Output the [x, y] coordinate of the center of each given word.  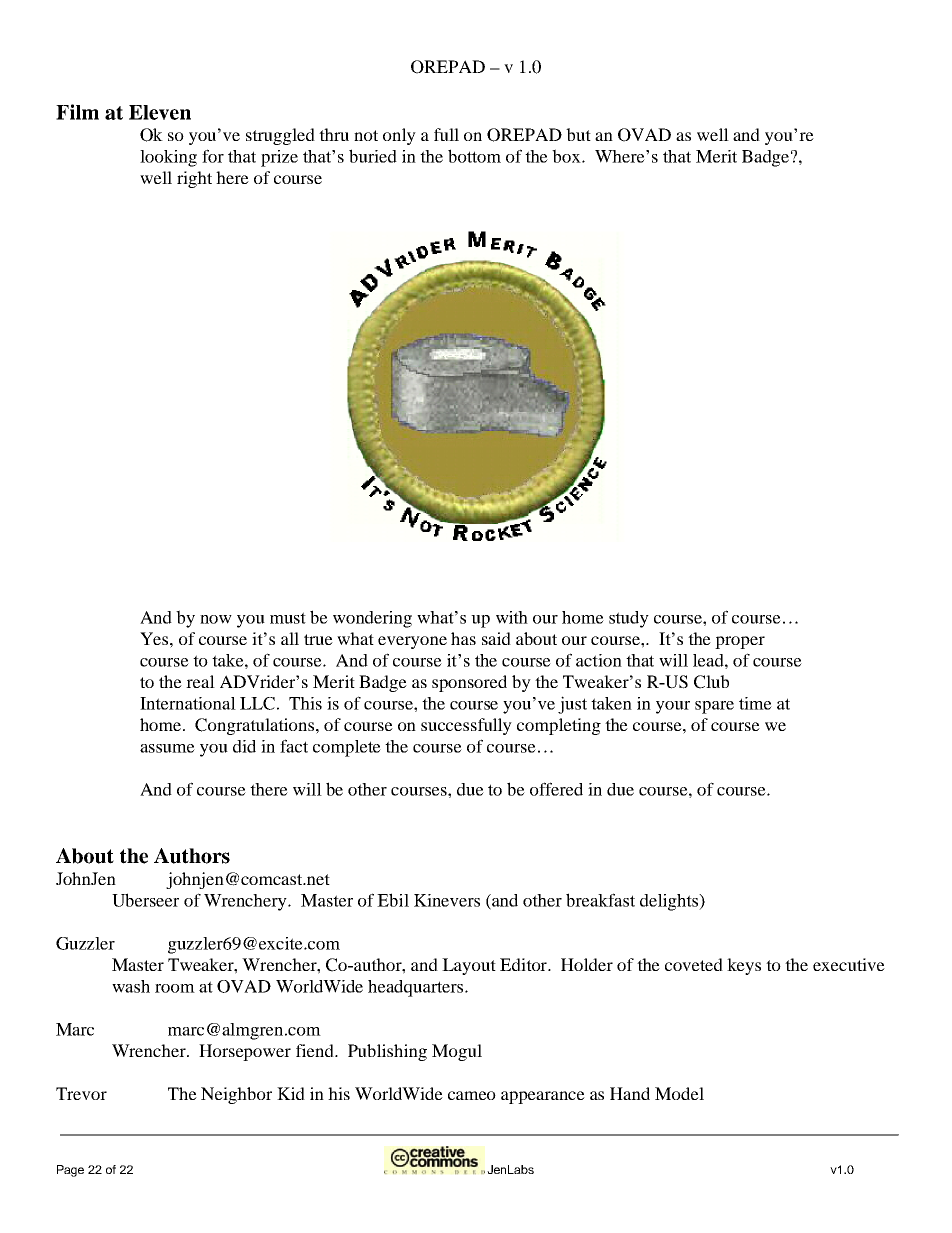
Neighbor [236, 1095]
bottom [474, 156]
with [512, 617]
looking [168, 158]
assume [167, 748]
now [216, 619]
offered [556, 789]
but [578, 134]
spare [714, 707]
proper [740, 642]
